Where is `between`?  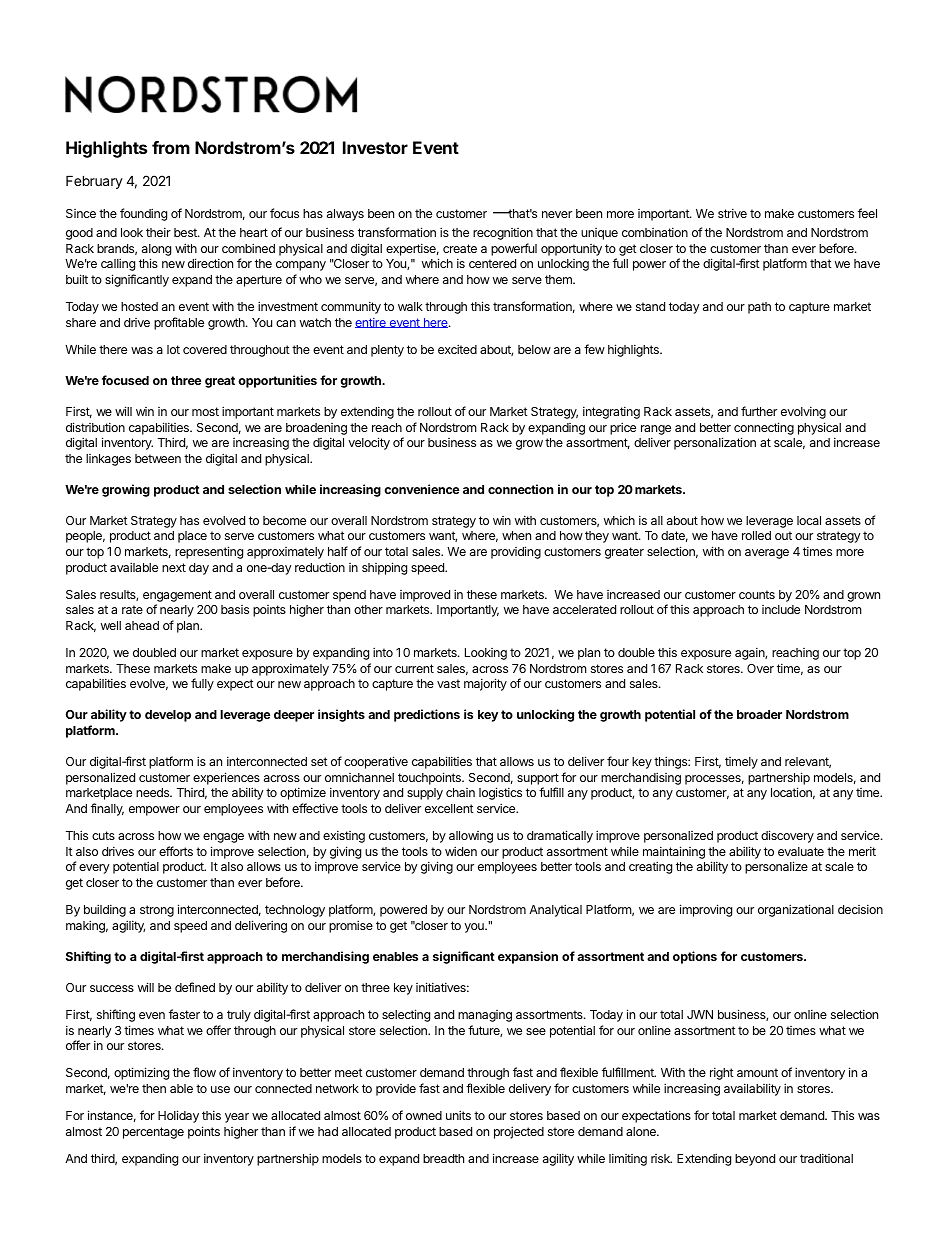
between is located at coordinates (158, 458).
